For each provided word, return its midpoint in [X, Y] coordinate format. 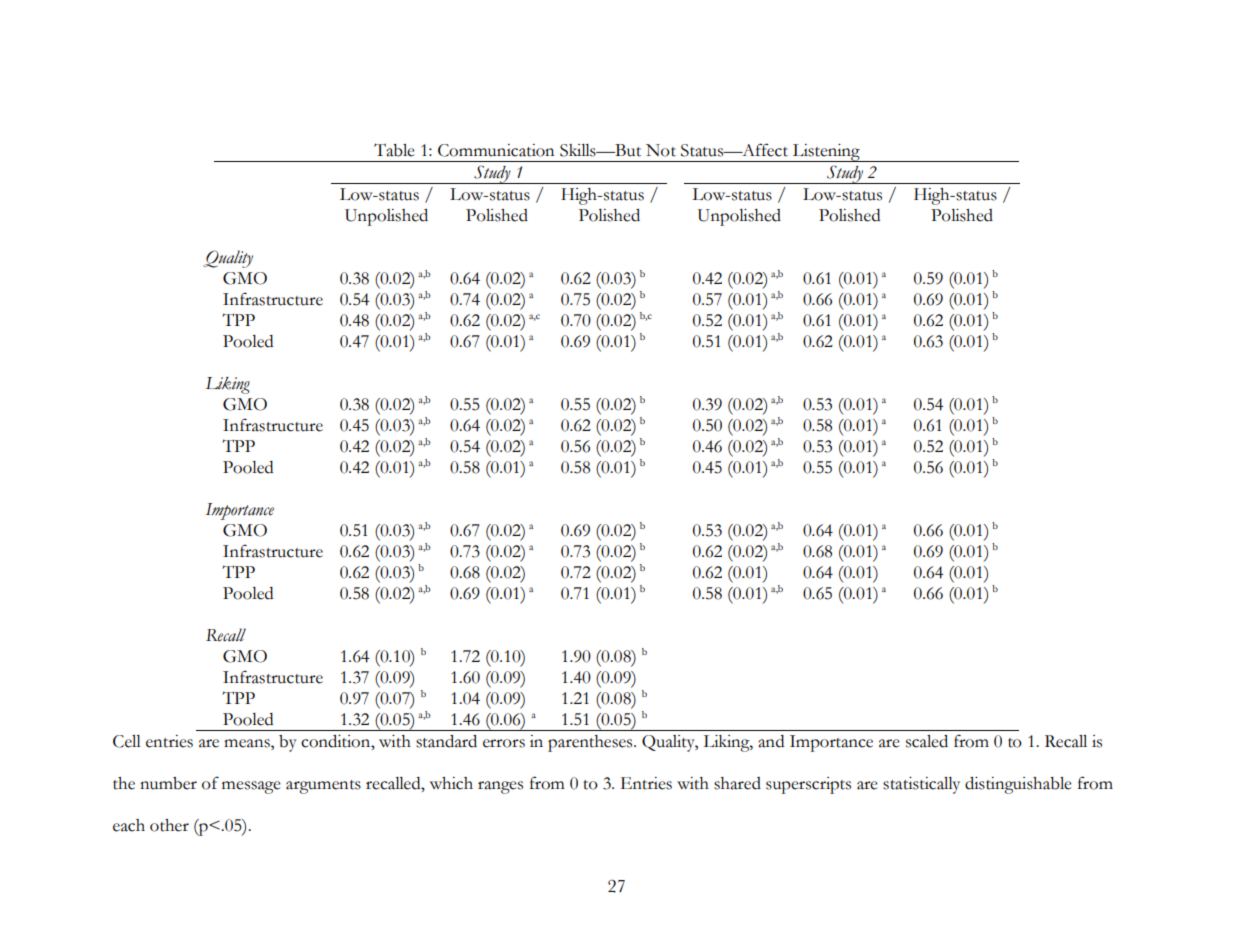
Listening [826, 153]
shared [737, 783]
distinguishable [1018, 785]
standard [446, 741]
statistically [921, 785]
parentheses [591, 743]
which [451, 783]
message [251, 787]
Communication [496, 150]
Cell [127, 741]
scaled [927, 741]
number [168, 783]
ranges [500, 787]
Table [394, 150]
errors [504, 743]
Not [661, 150]
